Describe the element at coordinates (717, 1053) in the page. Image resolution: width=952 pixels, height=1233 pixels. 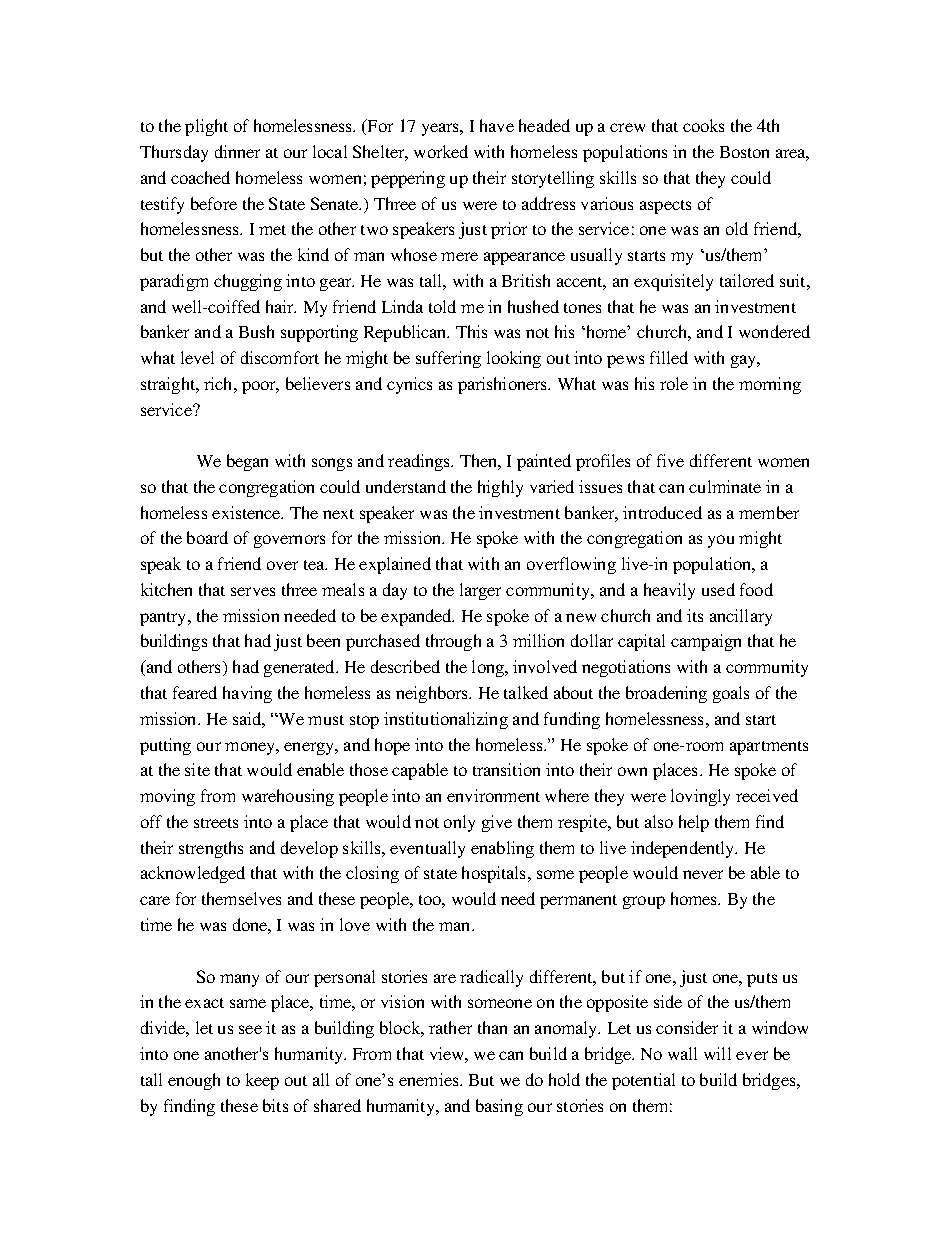
I see `will` at that location.
